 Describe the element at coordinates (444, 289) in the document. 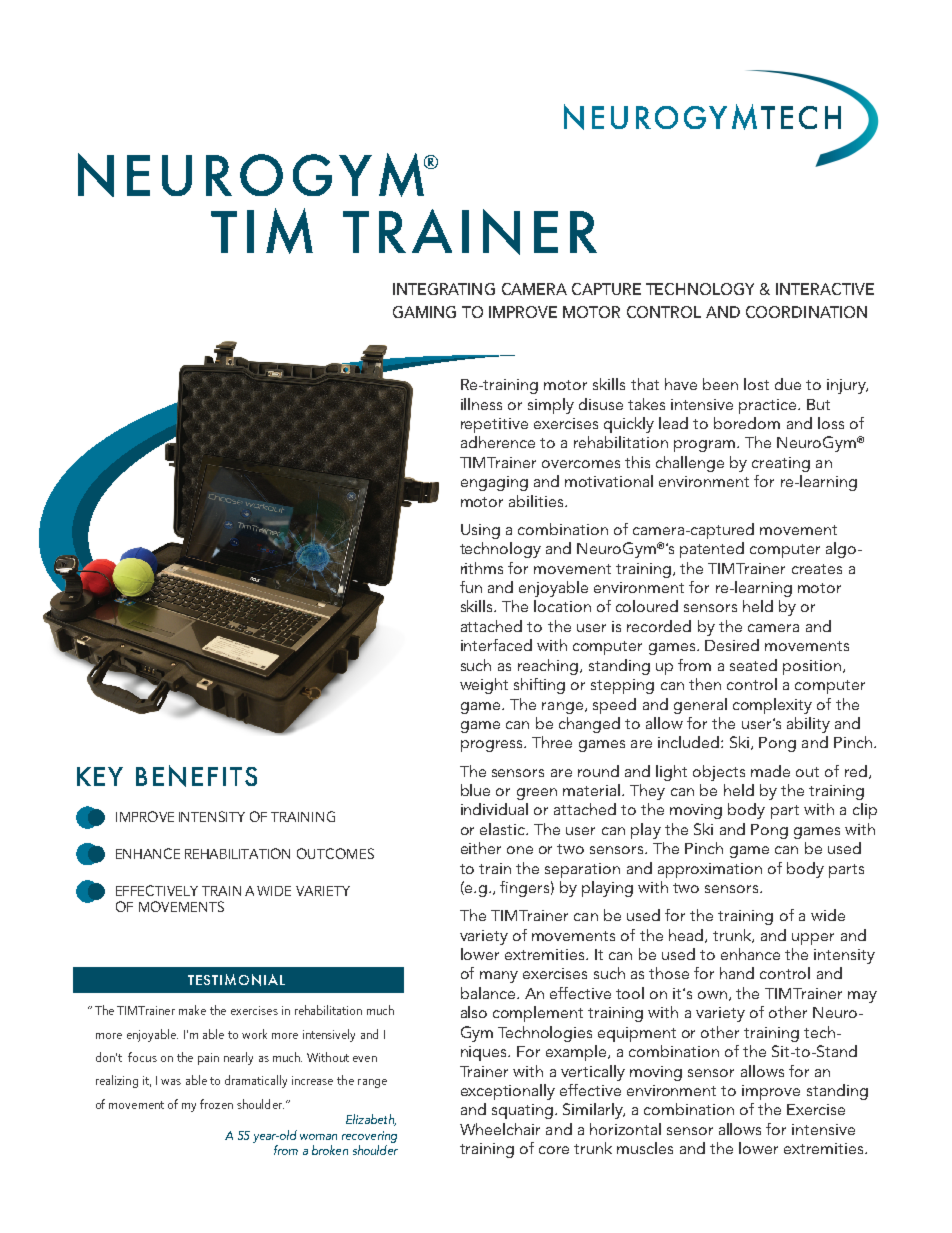

I see `INTEGRATING` at that location.
